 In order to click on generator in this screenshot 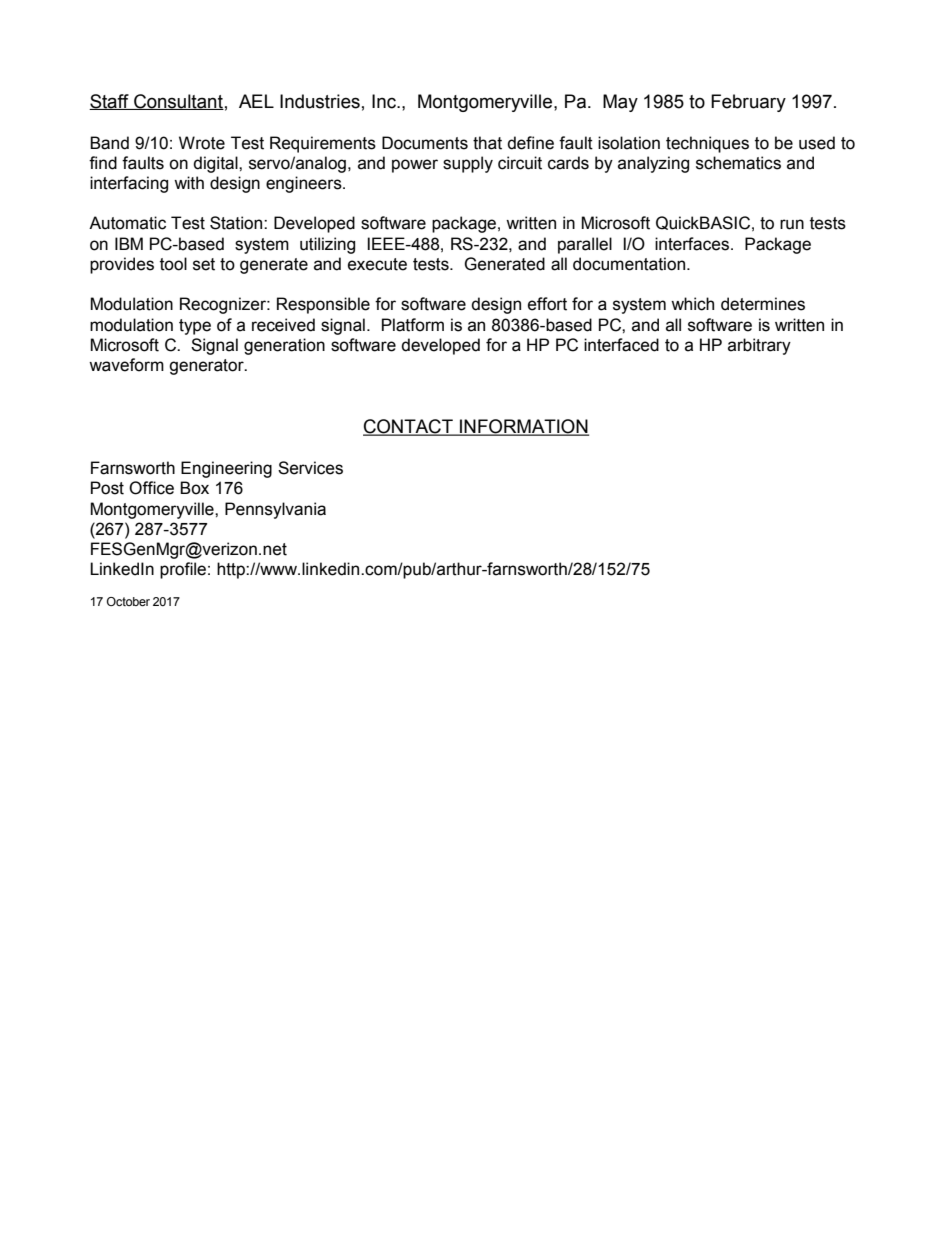, I will do `click(207, 367)`.
